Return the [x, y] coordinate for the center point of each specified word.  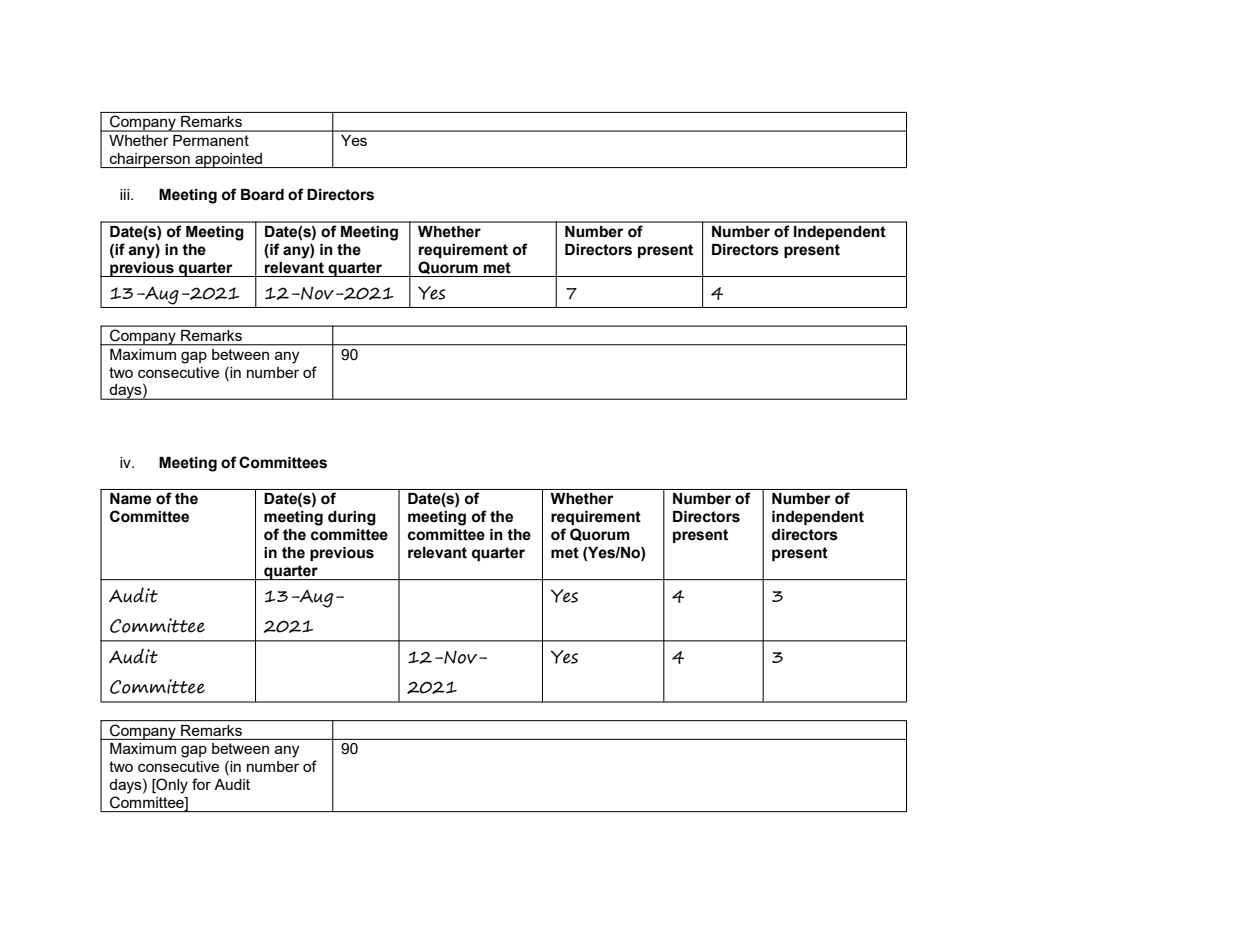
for [201, 784]
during [352, 518]
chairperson [150, 160]
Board [262, 195]
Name [130, 499]
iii [126, 194]
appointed [229, 160]
